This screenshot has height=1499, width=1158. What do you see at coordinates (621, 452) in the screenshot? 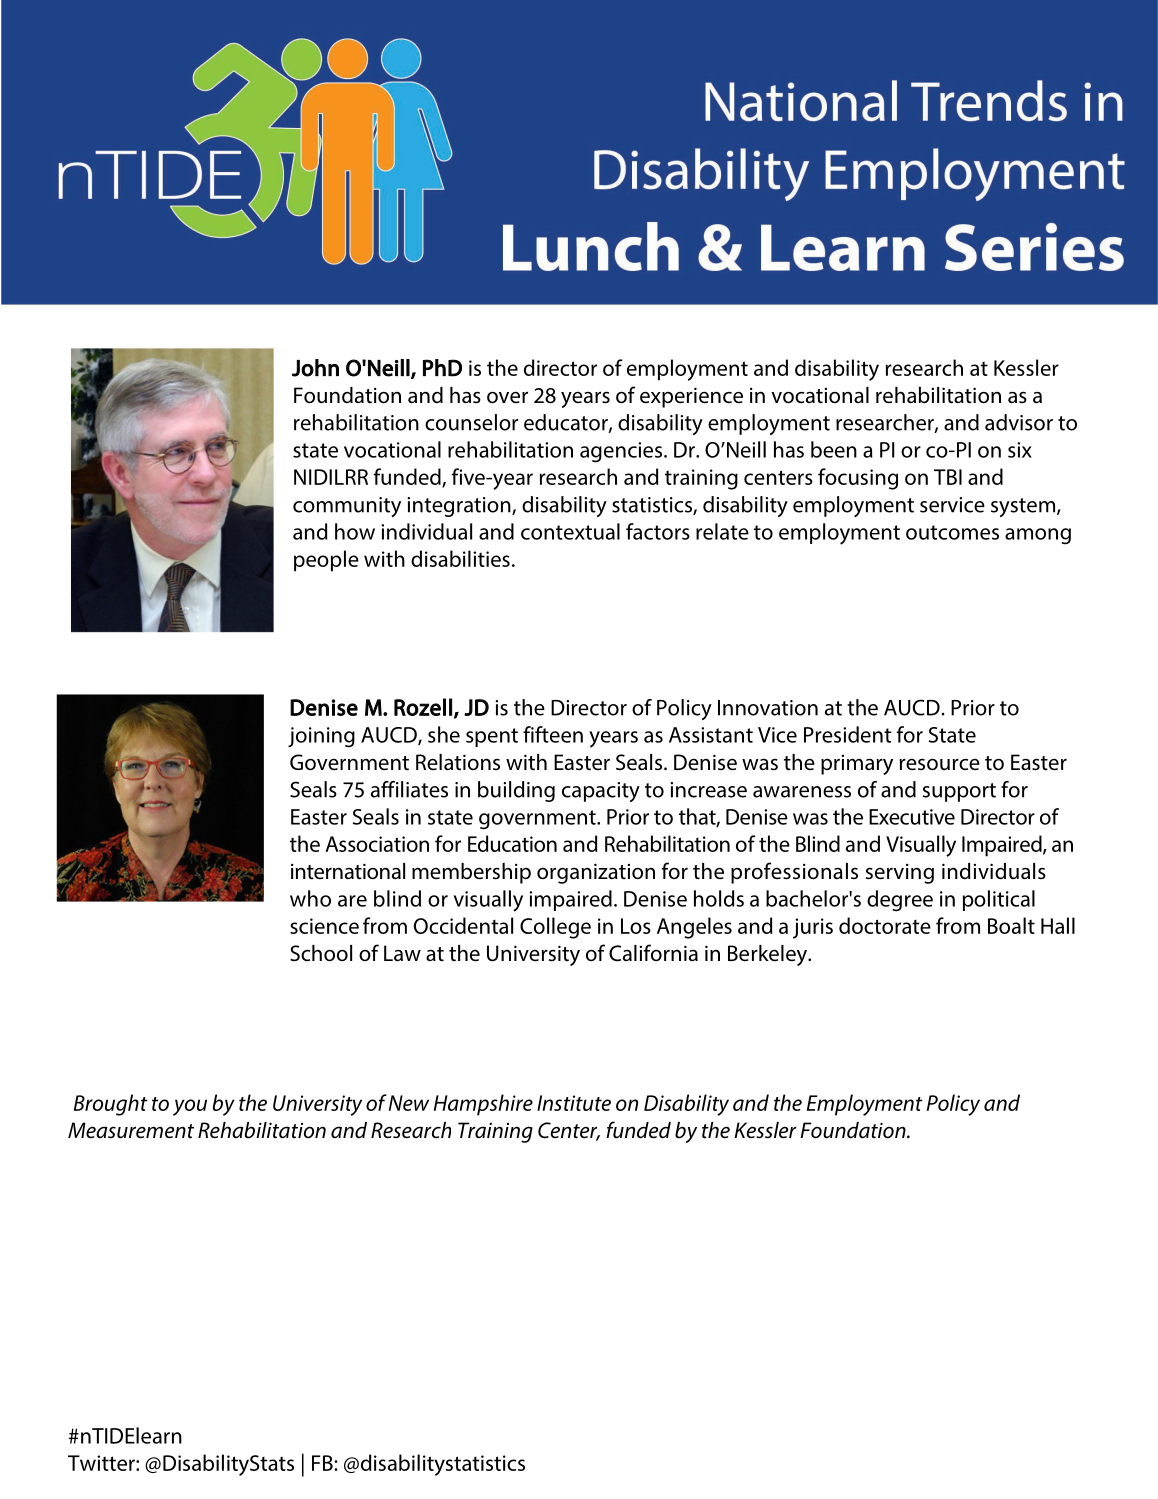
I see `agencies` at bounding box center [621, 452].
